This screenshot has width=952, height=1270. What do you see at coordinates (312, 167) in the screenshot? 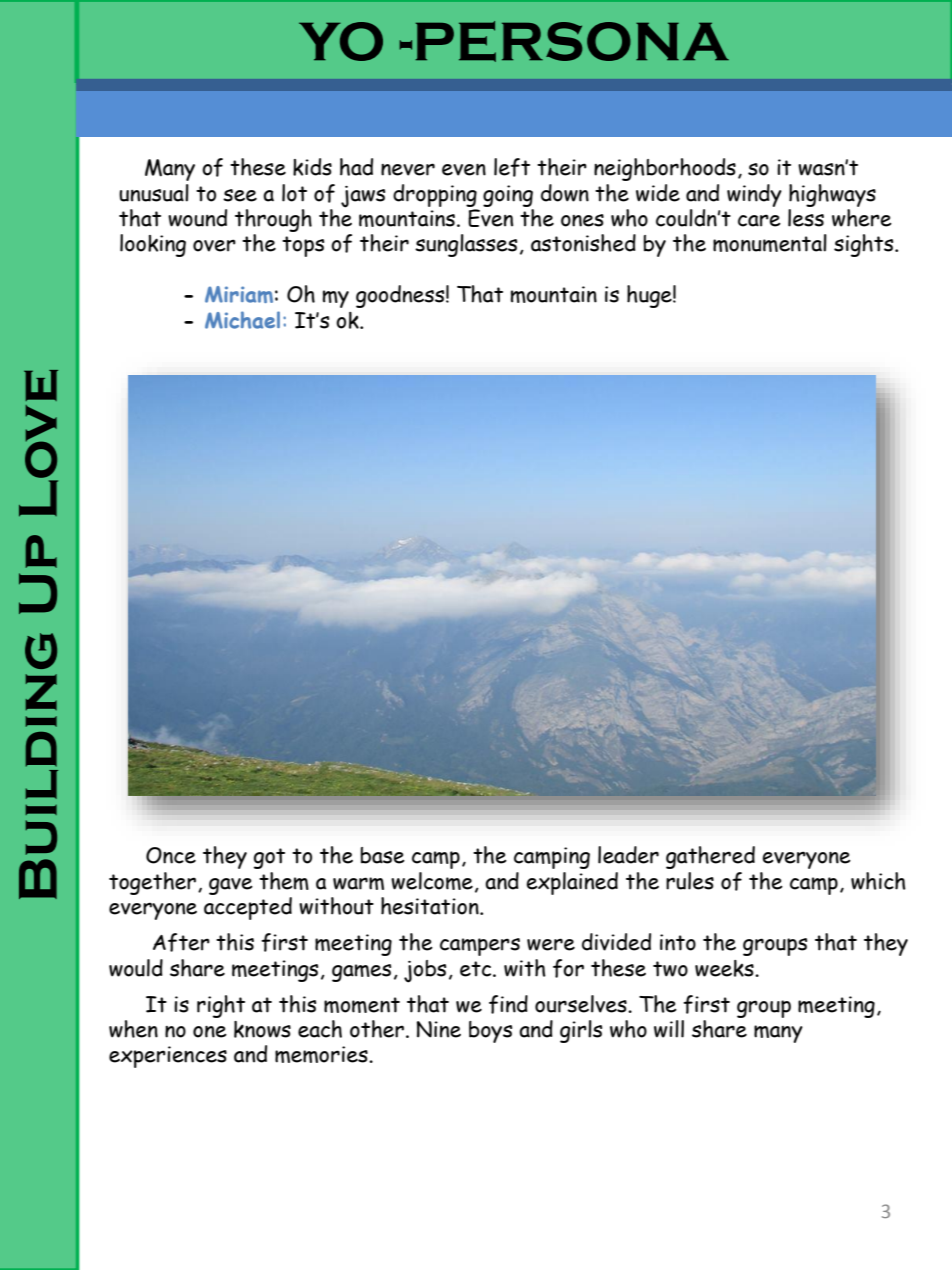
I see `kids` at bounding box center [312, 167].
